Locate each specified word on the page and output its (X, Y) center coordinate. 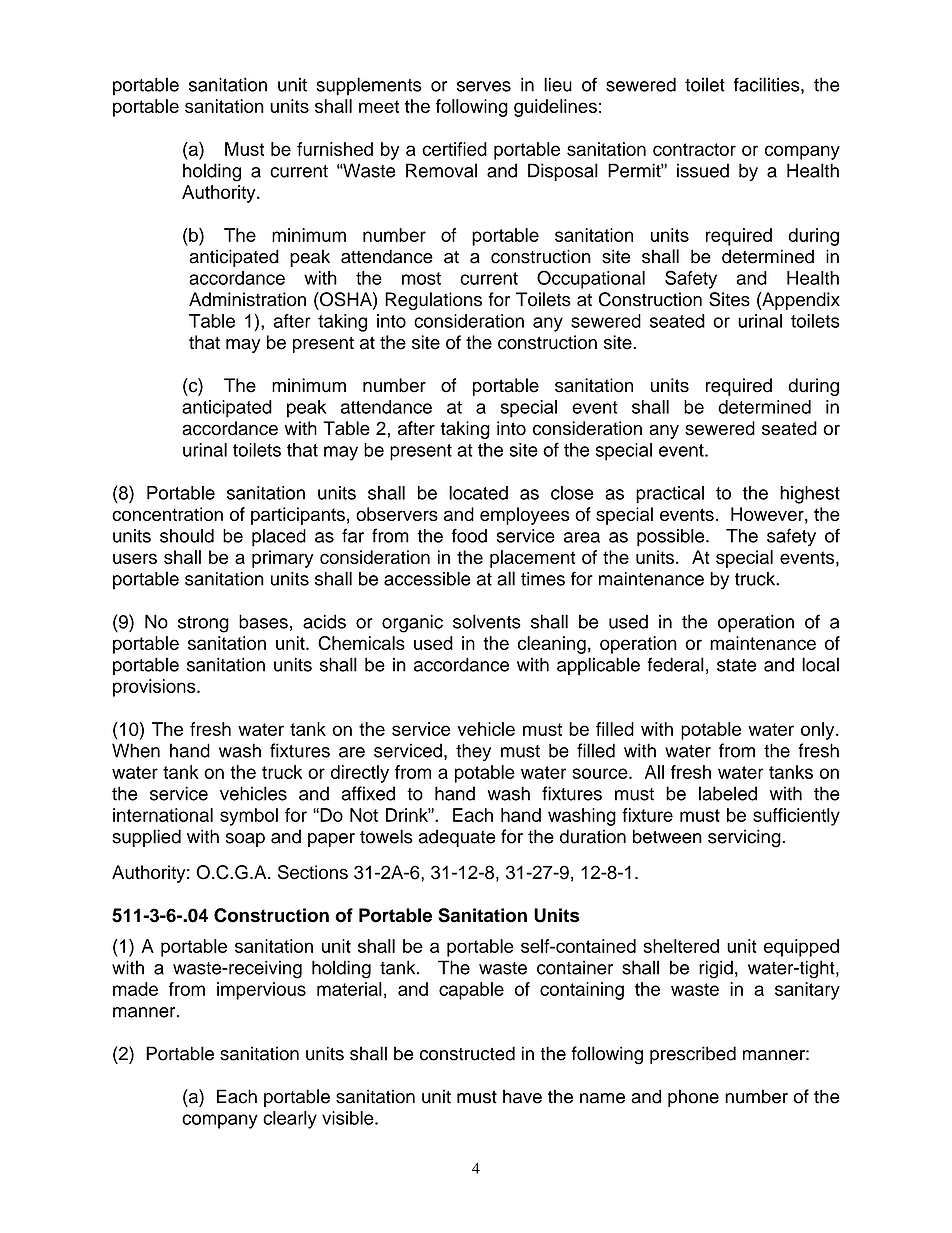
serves (484, 86)
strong (203, 624)
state (737, 665)
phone (693, 1098)
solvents (487, 621)
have (522, 1096)
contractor (694, 149)
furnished (335, 149)
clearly (290, 1120)
